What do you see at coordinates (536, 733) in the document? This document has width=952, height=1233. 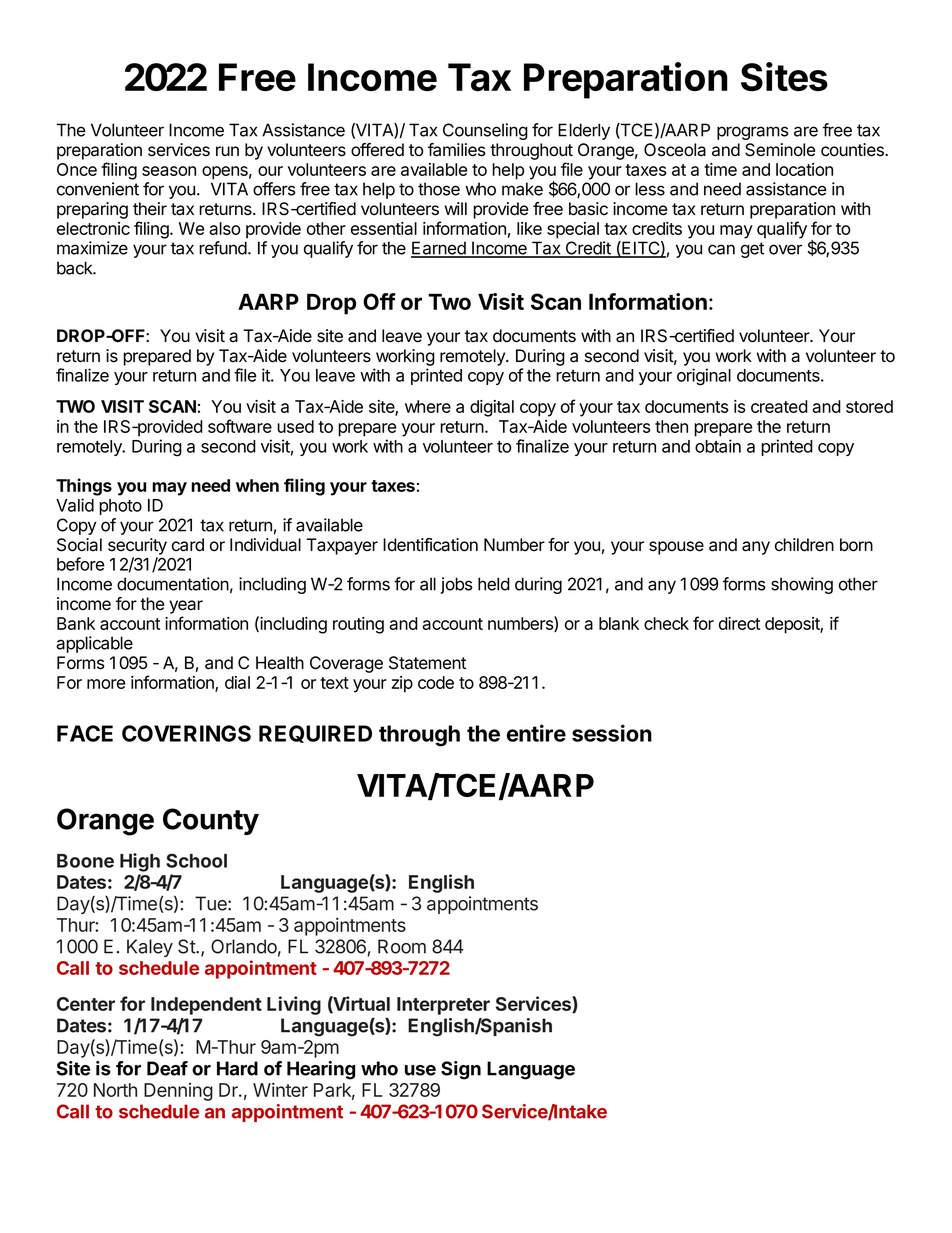 I see `entire` at bounding box center [536, 733].
